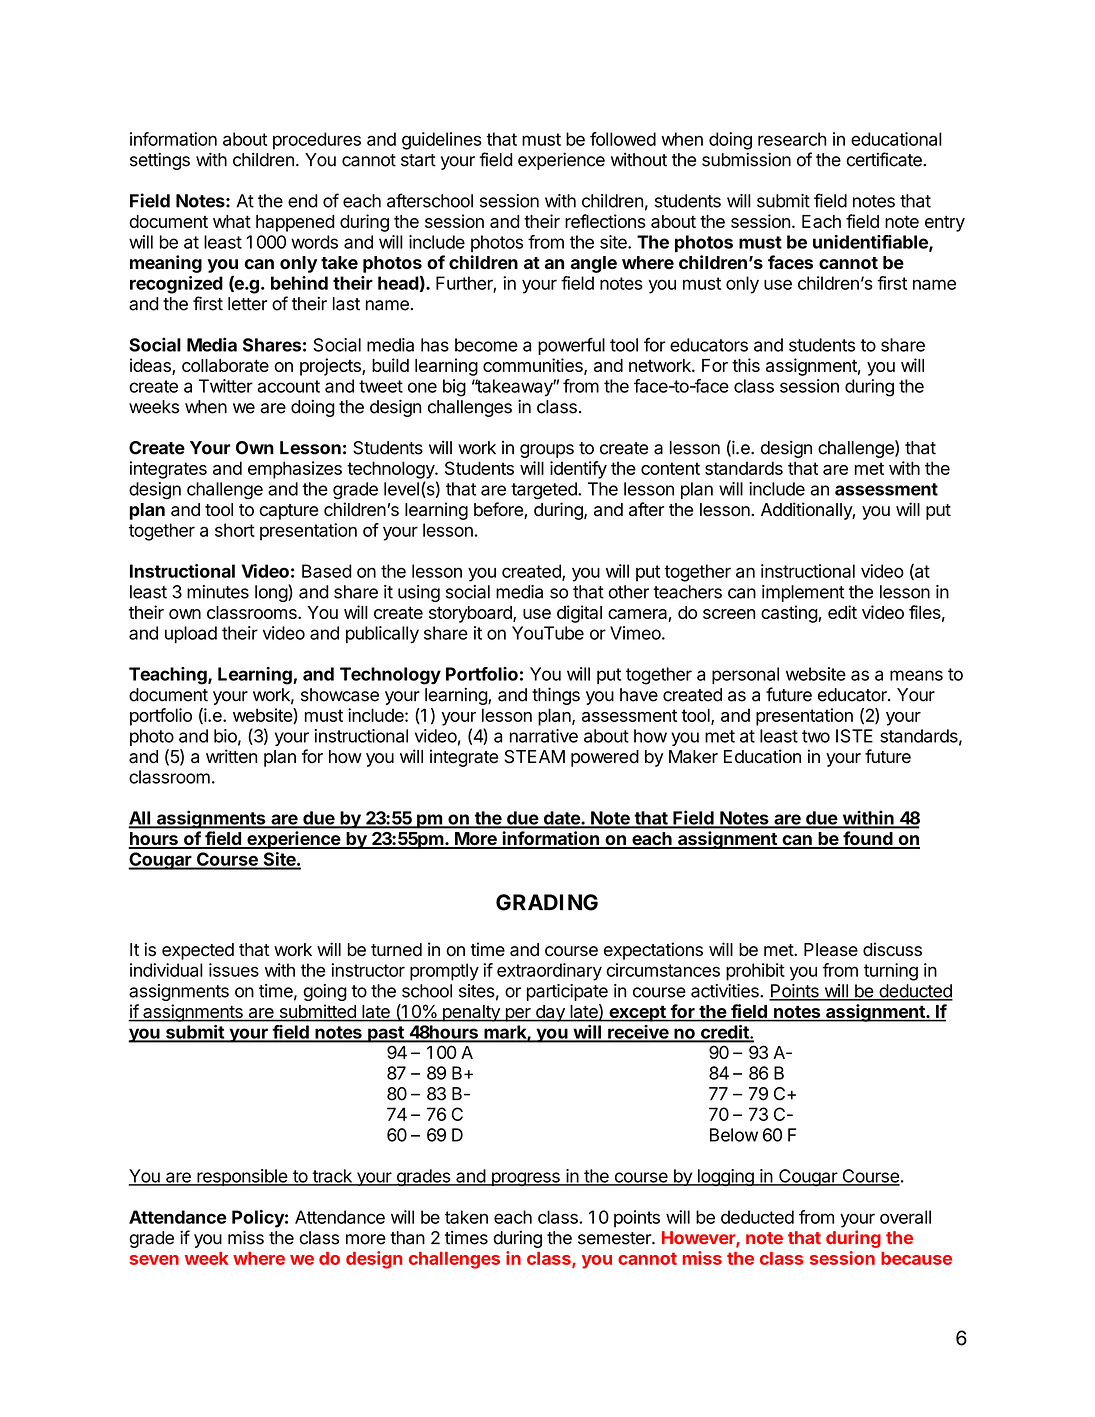 The image size is (1095, 1417). Describe the element at coordinates (556, 696) in the screenshot. I see `things` at that location.
